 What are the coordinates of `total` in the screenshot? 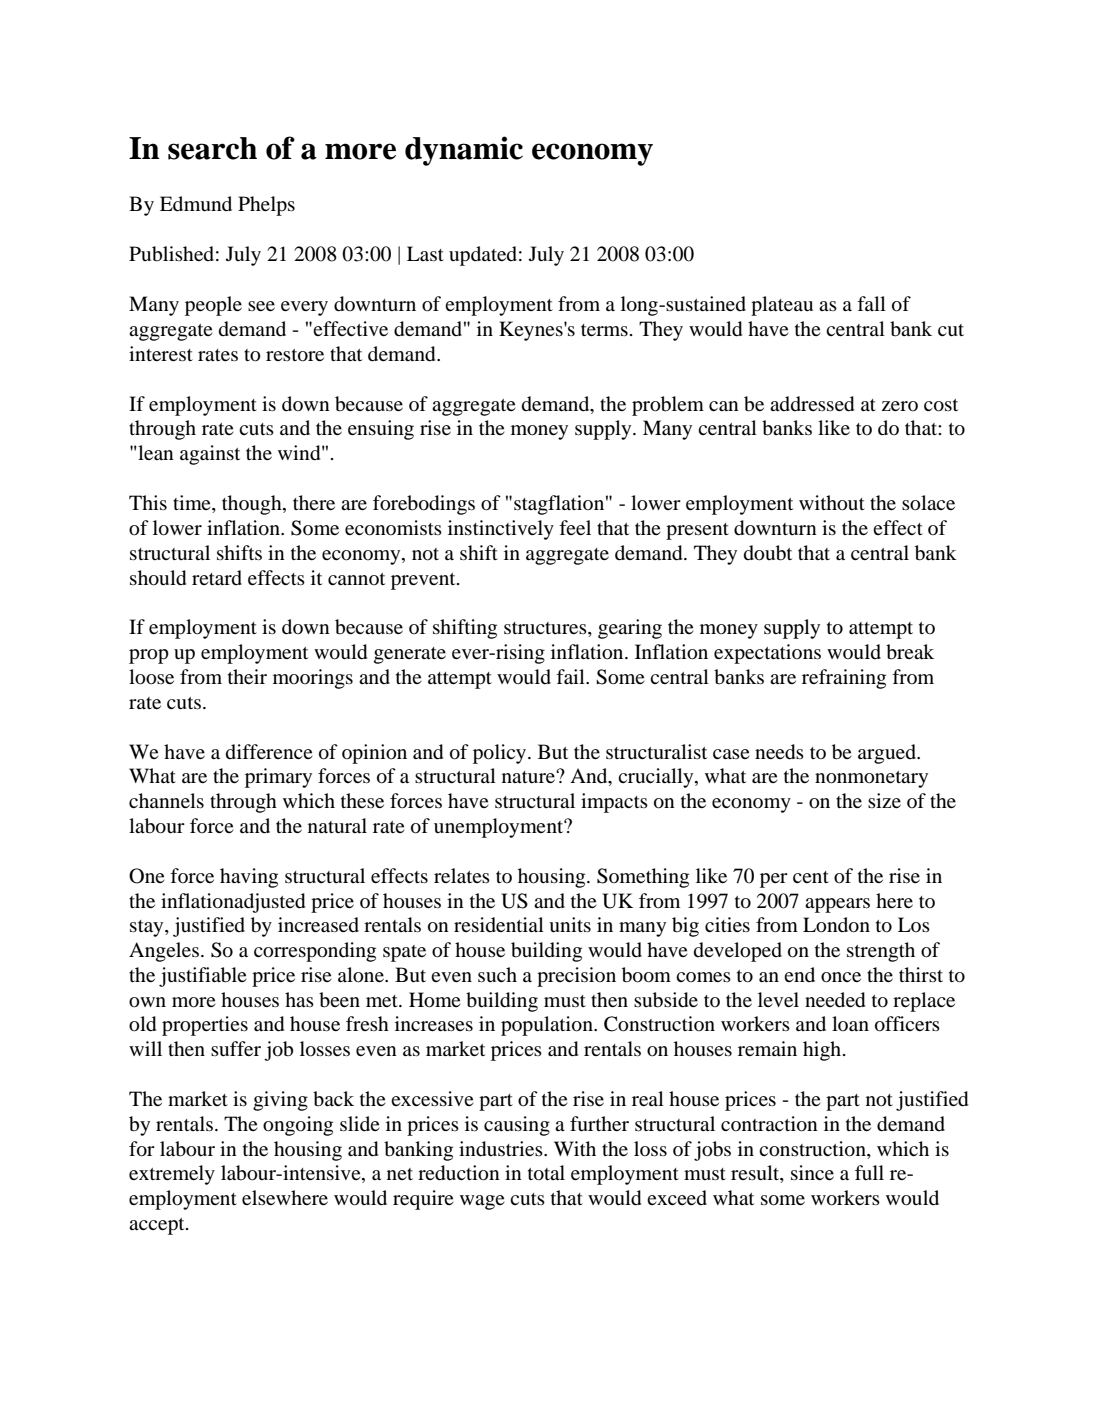 It's located at (546, 1173).
